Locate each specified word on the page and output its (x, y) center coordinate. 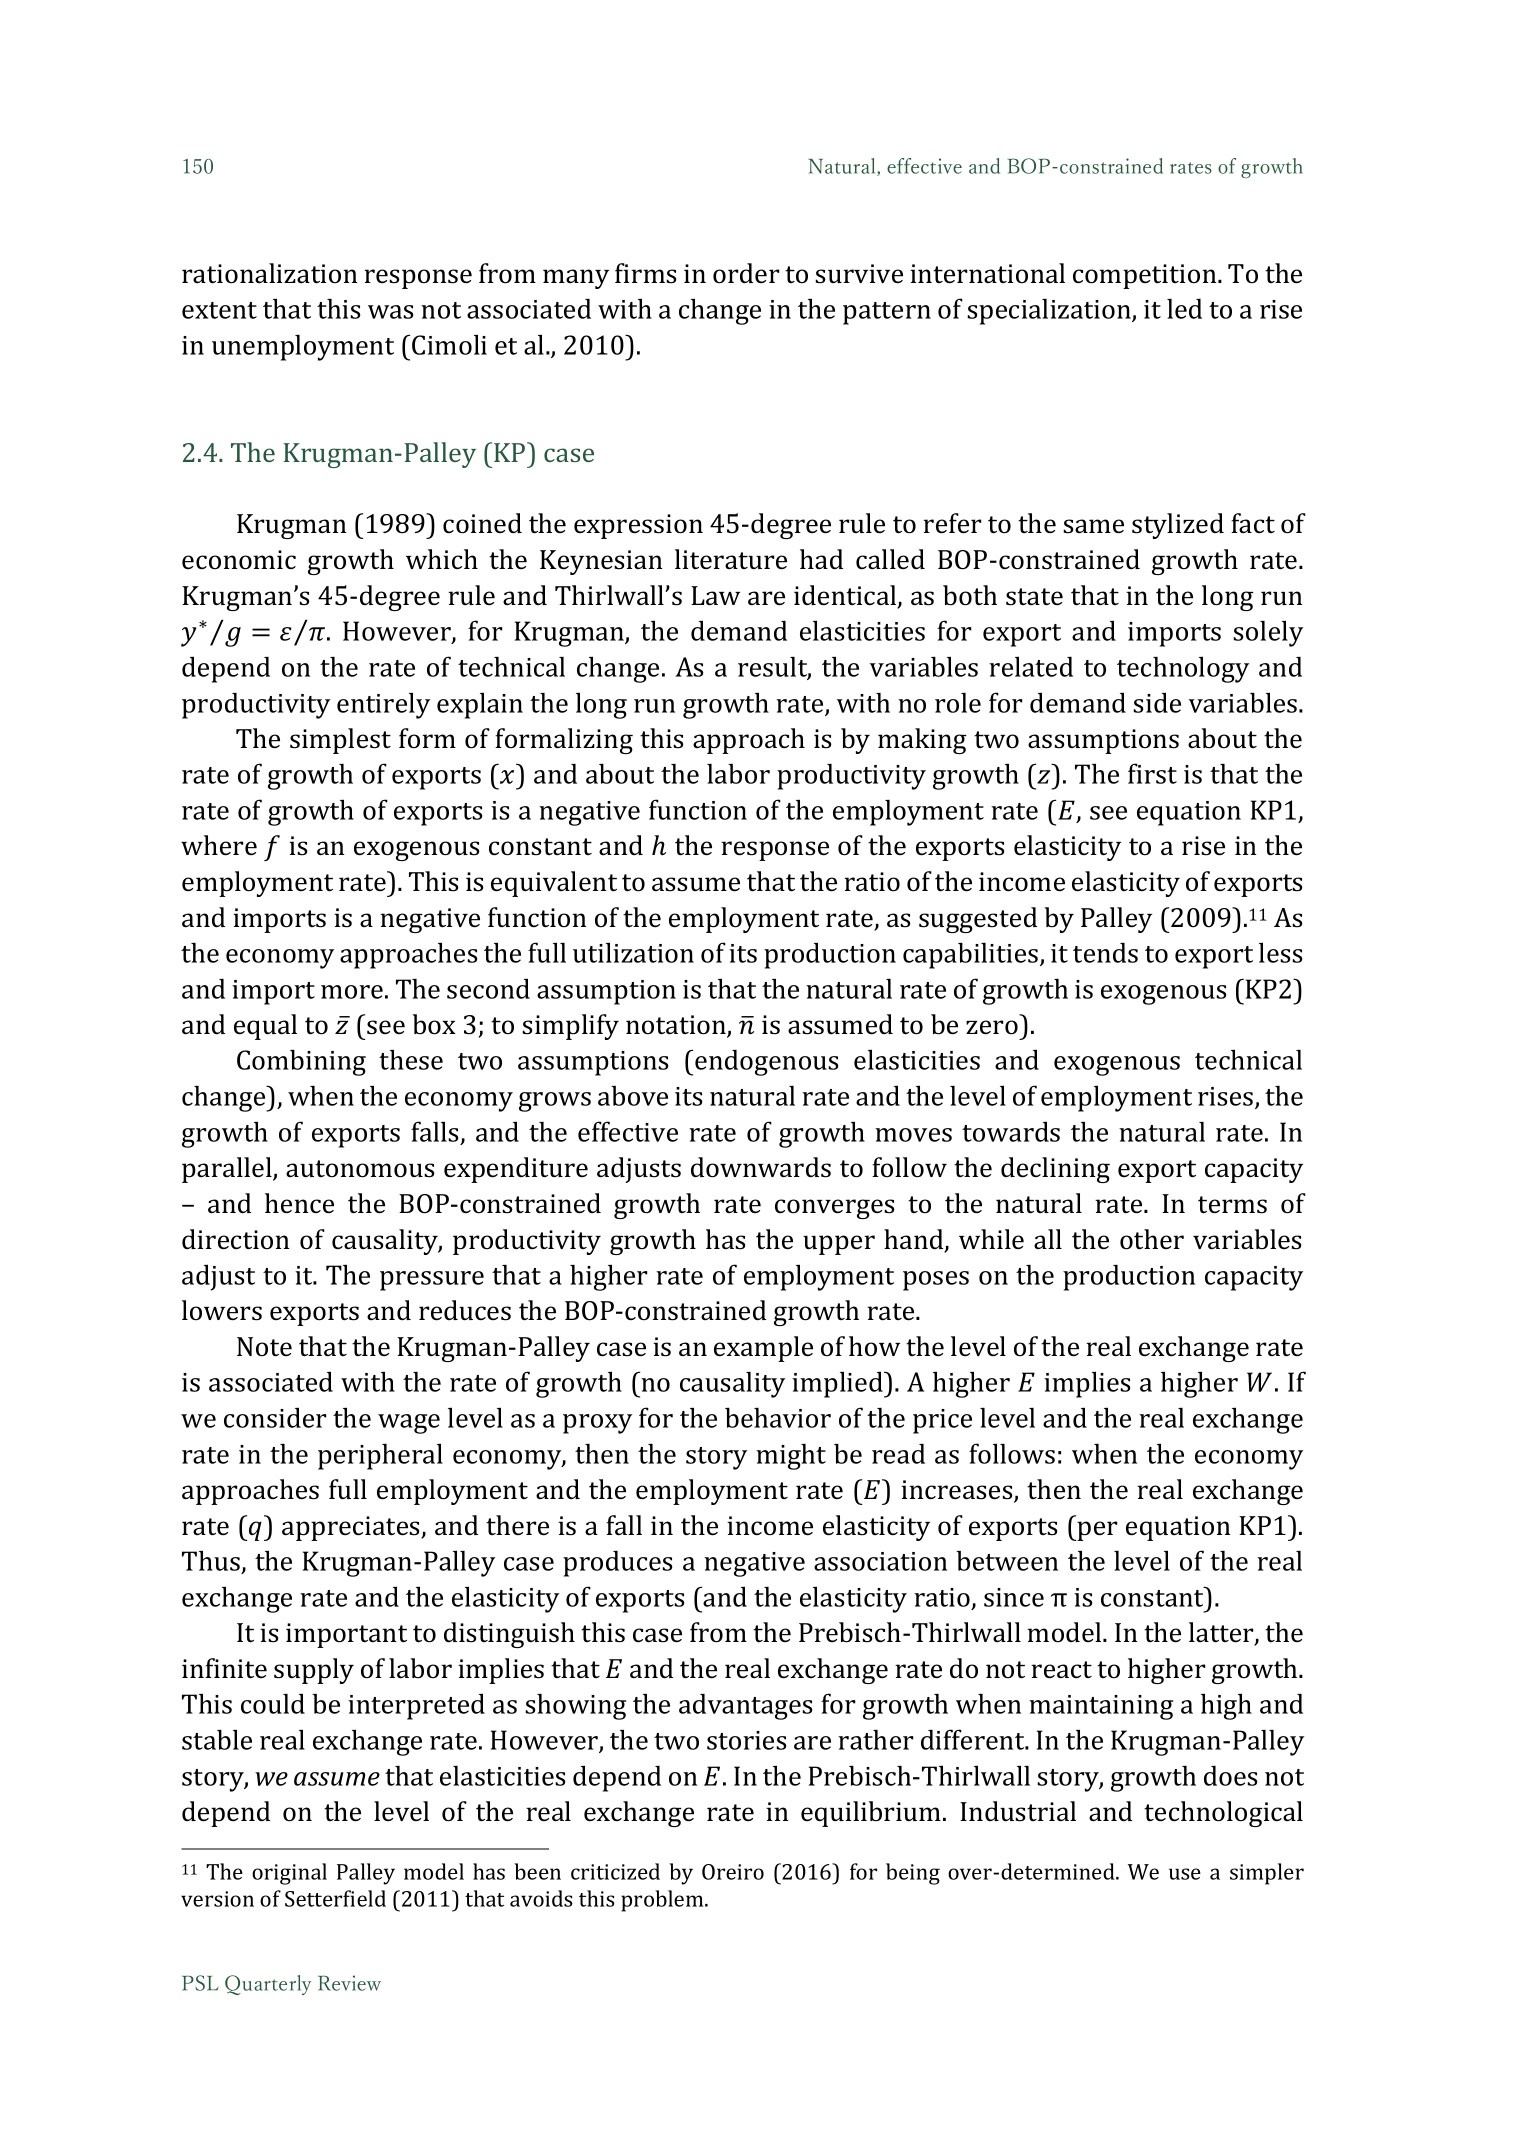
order (746, 273)
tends (1105, 952)
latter (1222, 1633)
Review (349, 1983)
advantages (745, 1706)
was (390, 312)
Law (715, 596)
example (763, 1349)
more (352, 992)
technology (1183, 669)
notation (677, 1026)
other (1152, 1239)
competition (1146, 276)
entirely (383, 705)
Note (264, 1347)
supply (314, 1671)
